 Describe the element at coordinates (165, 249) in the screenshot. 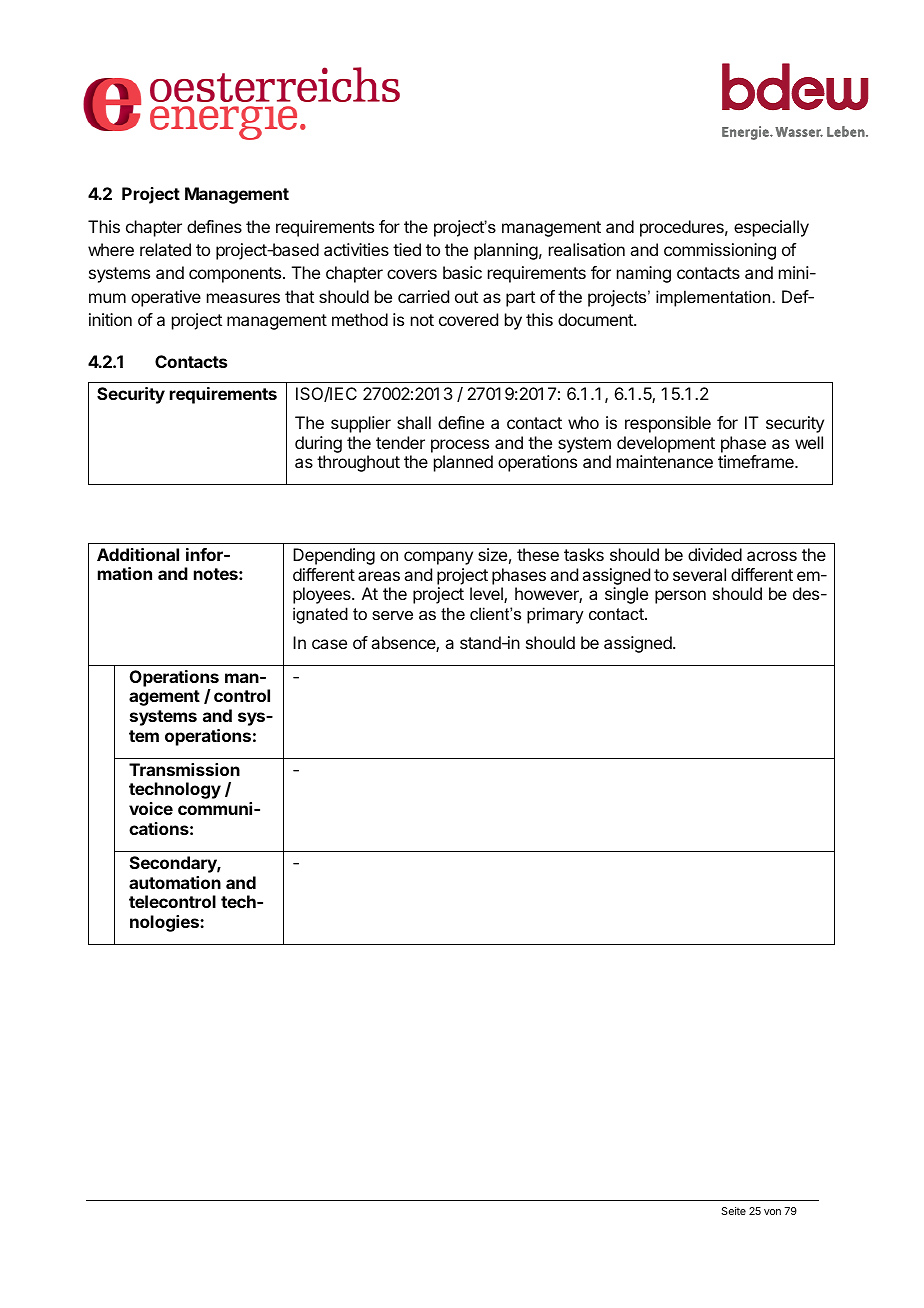

I see `related` at that location.
